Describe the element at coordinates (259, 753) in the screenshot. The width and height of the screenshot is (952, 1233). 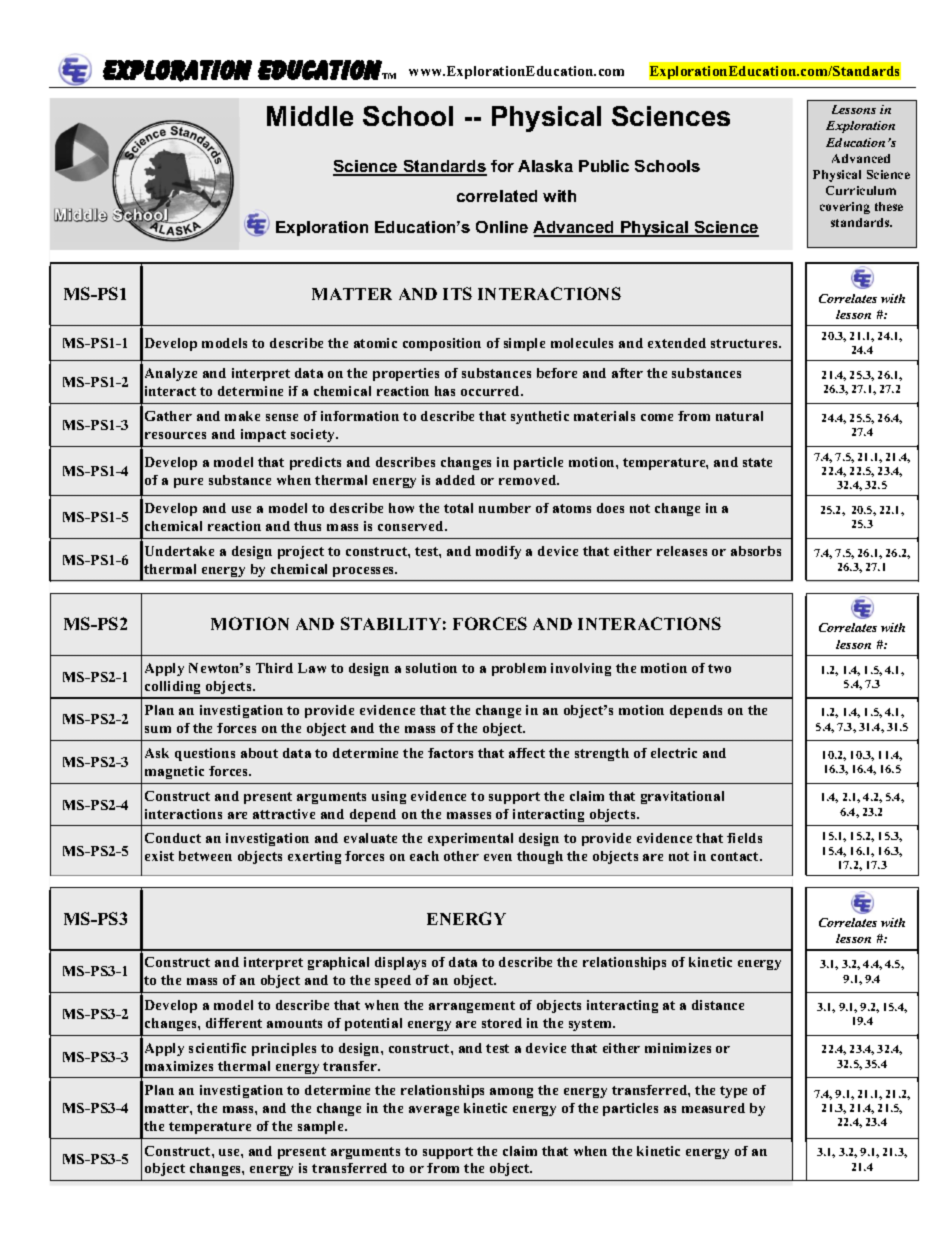
I see `about` at that location.
